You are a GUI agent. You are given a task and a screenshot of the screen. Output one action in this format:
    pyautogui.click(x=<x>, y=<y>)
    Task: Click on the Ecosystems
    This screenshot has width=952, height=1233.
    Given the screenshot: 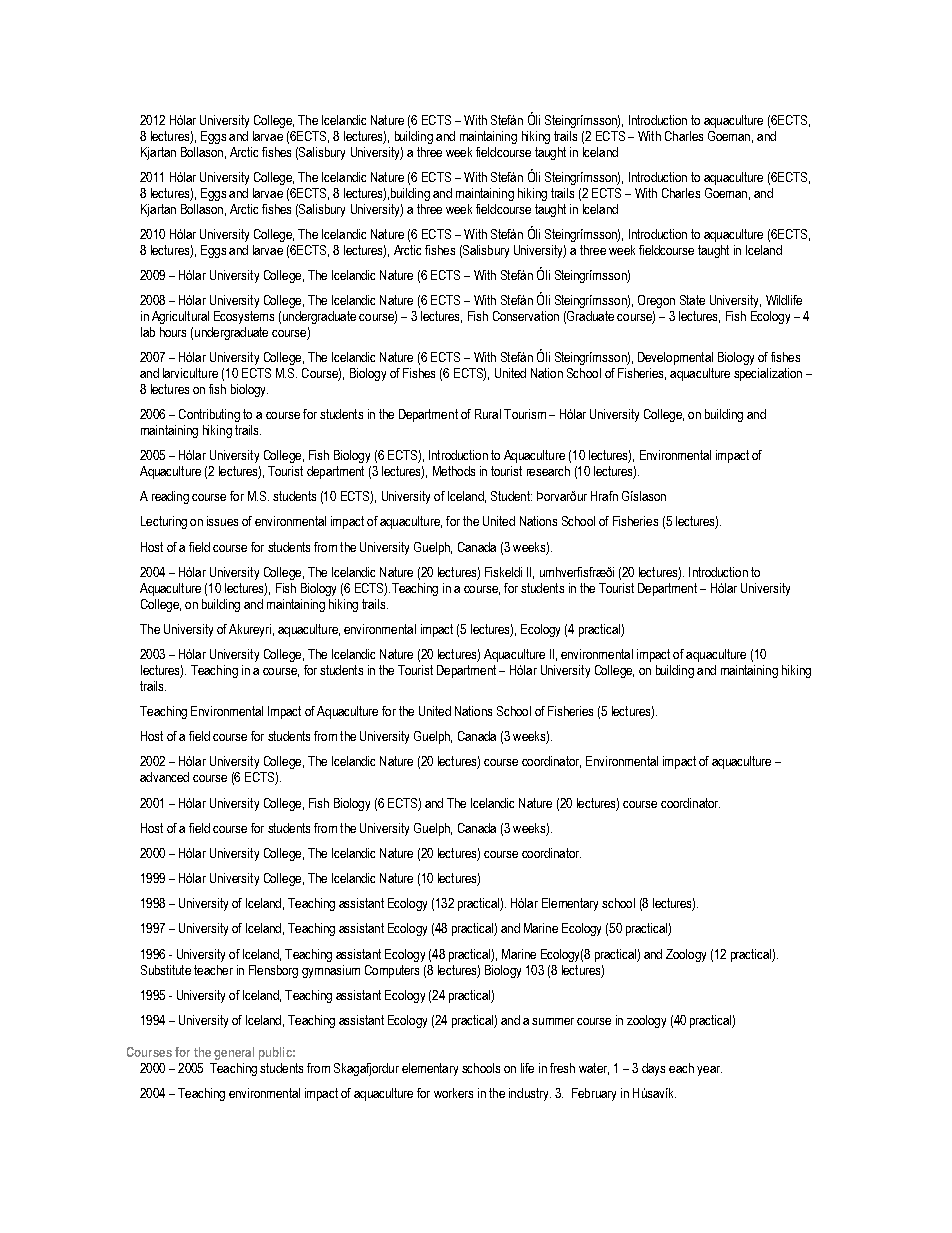 What is the action you would take?
    pyautogui.click(x=244, y=317)
